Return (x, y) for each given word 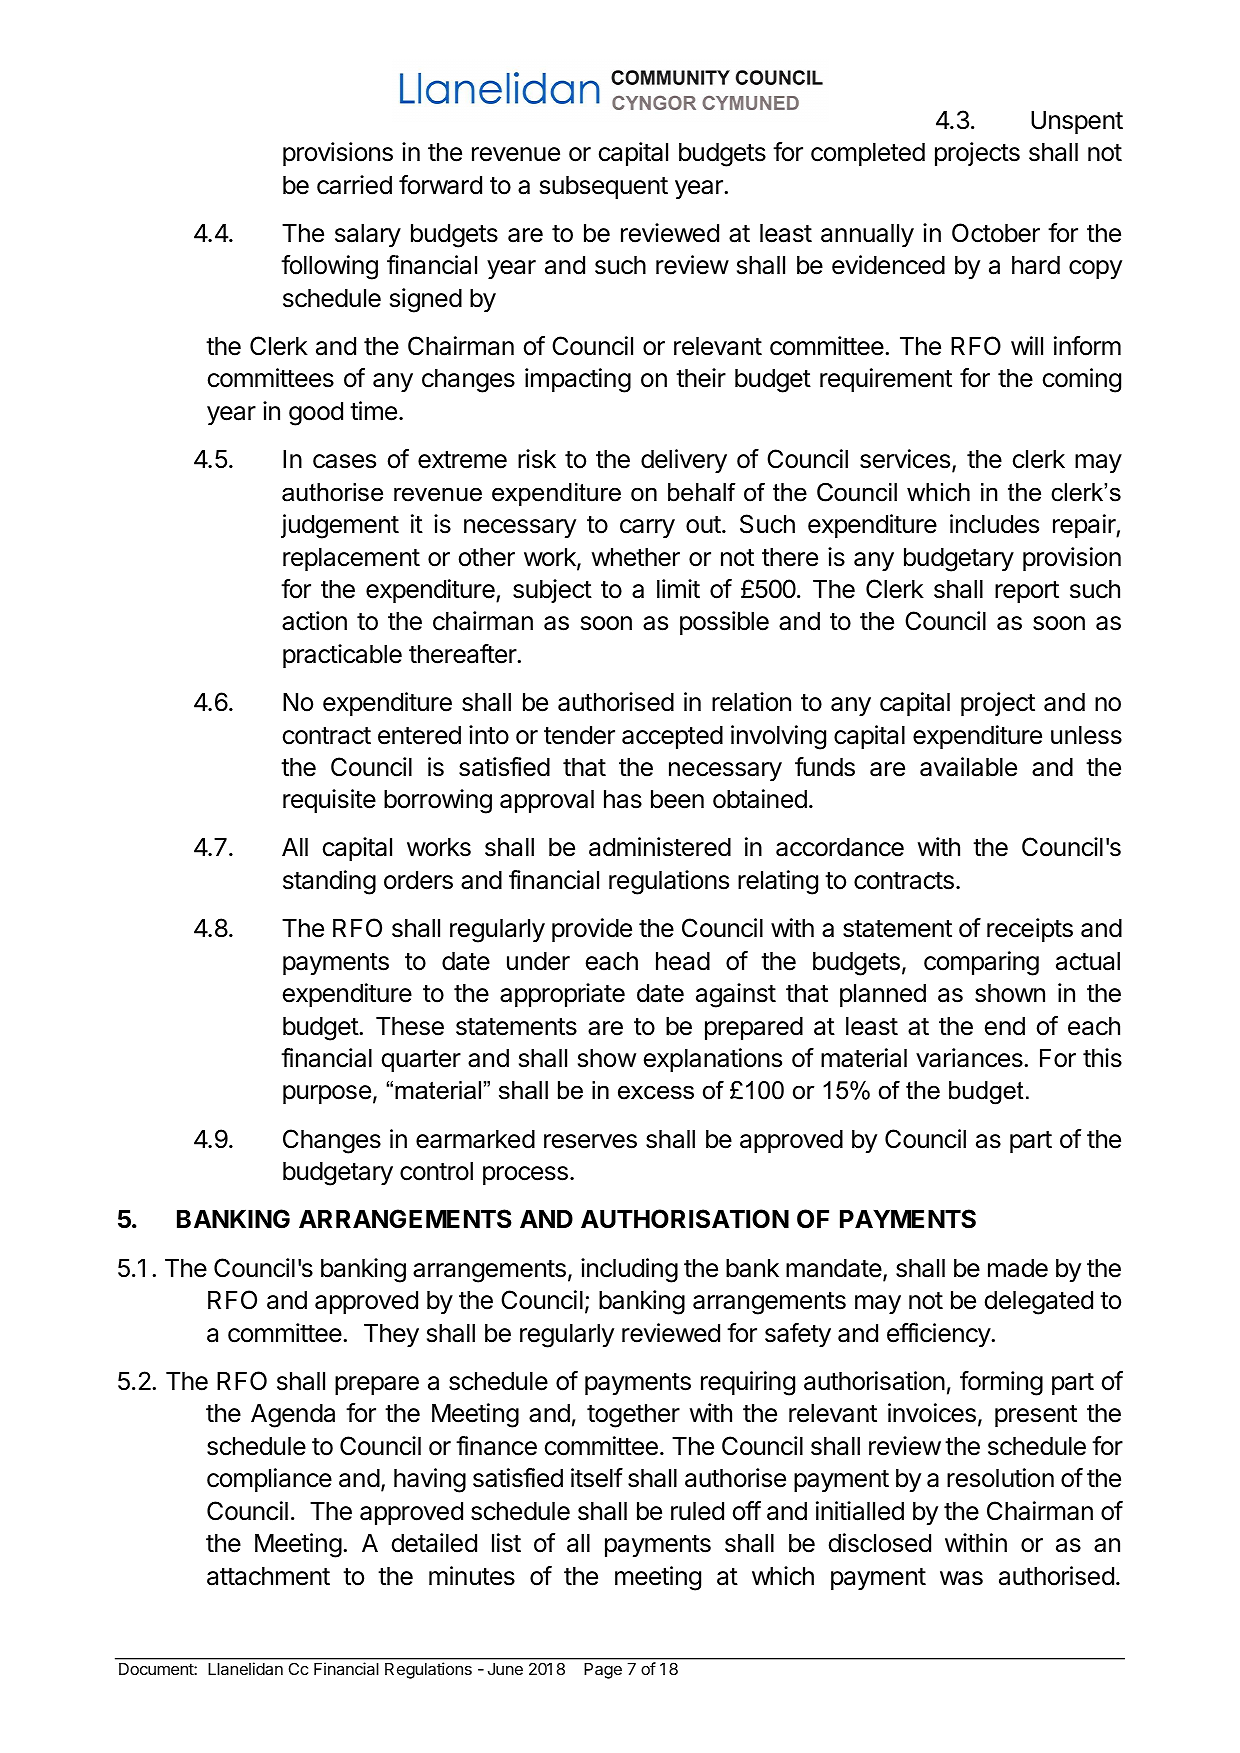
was (961, 1578)
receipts (1030, 930)
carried (354, 185)
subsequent (604, 187)
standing (329, 882)
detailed (434, 1543)
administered (660, 847)
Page (603, 1671)
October (996, 233)
